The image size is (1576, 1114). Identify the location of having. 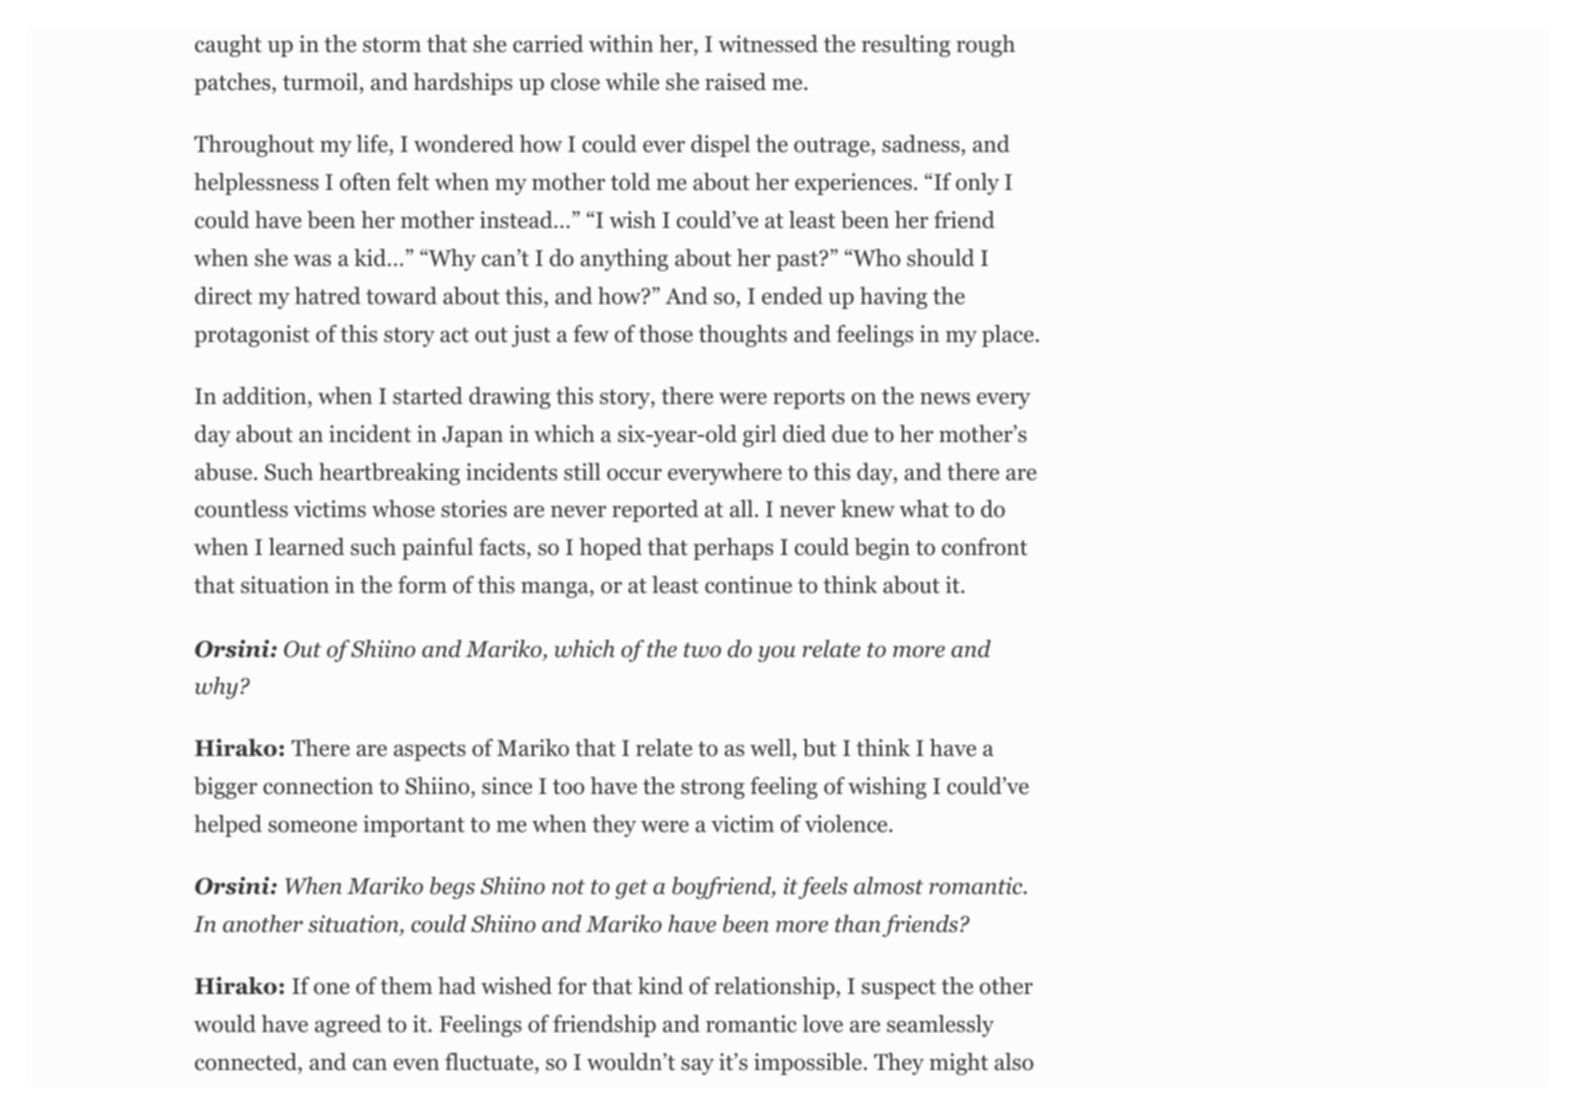
(893, 298).
